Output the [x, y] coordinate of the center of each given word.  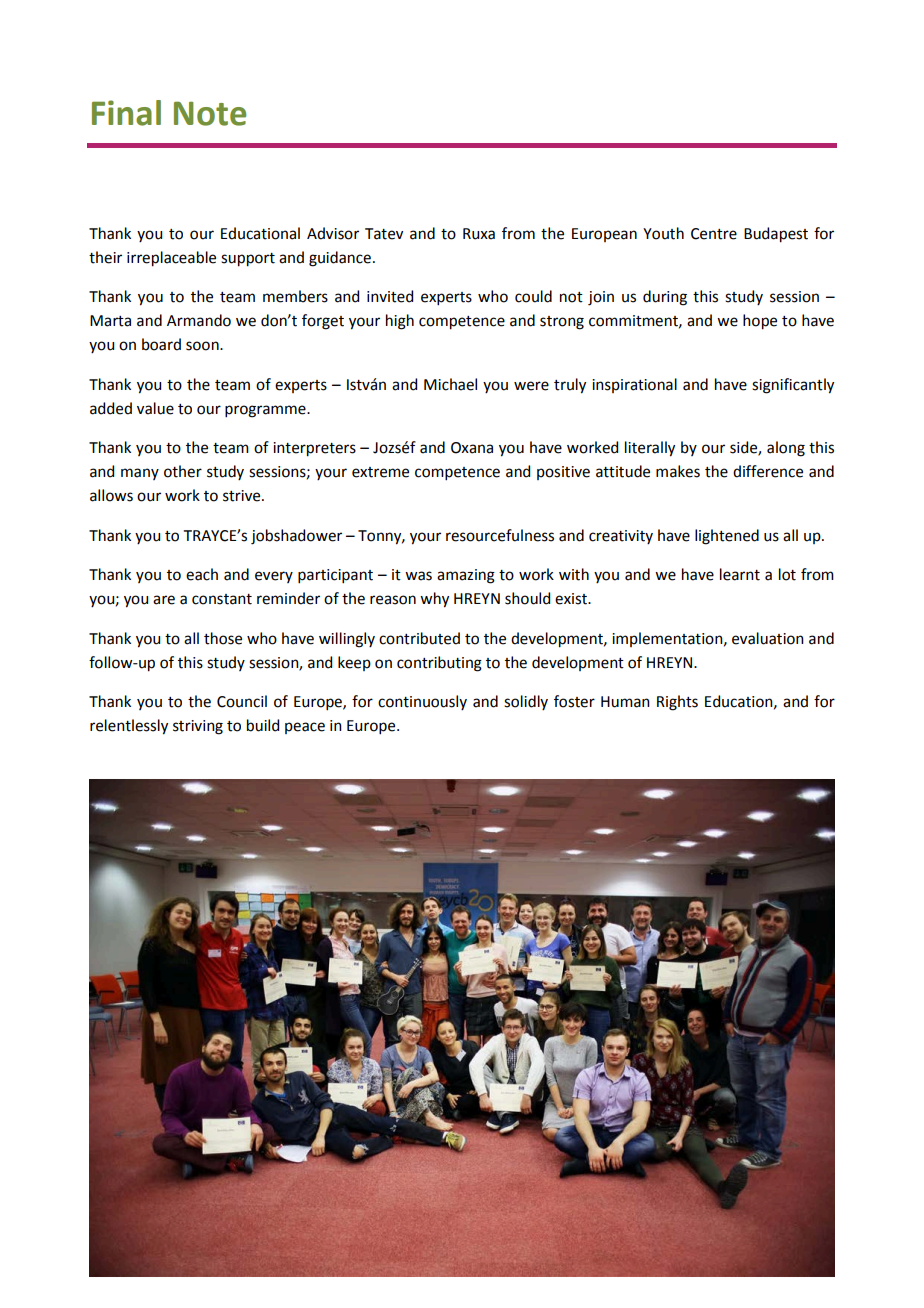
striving [198, 727]
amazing [466, 576]
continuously [422, 702]
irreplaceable [171, 259]
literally [650, 449]
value [155, 408]
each [202, 574]
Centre [714, 234]
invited [390, 296]
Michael [450, 384]
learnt [740, 574]
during [665, 298]
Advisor [333, 233]
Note [210, 113]
